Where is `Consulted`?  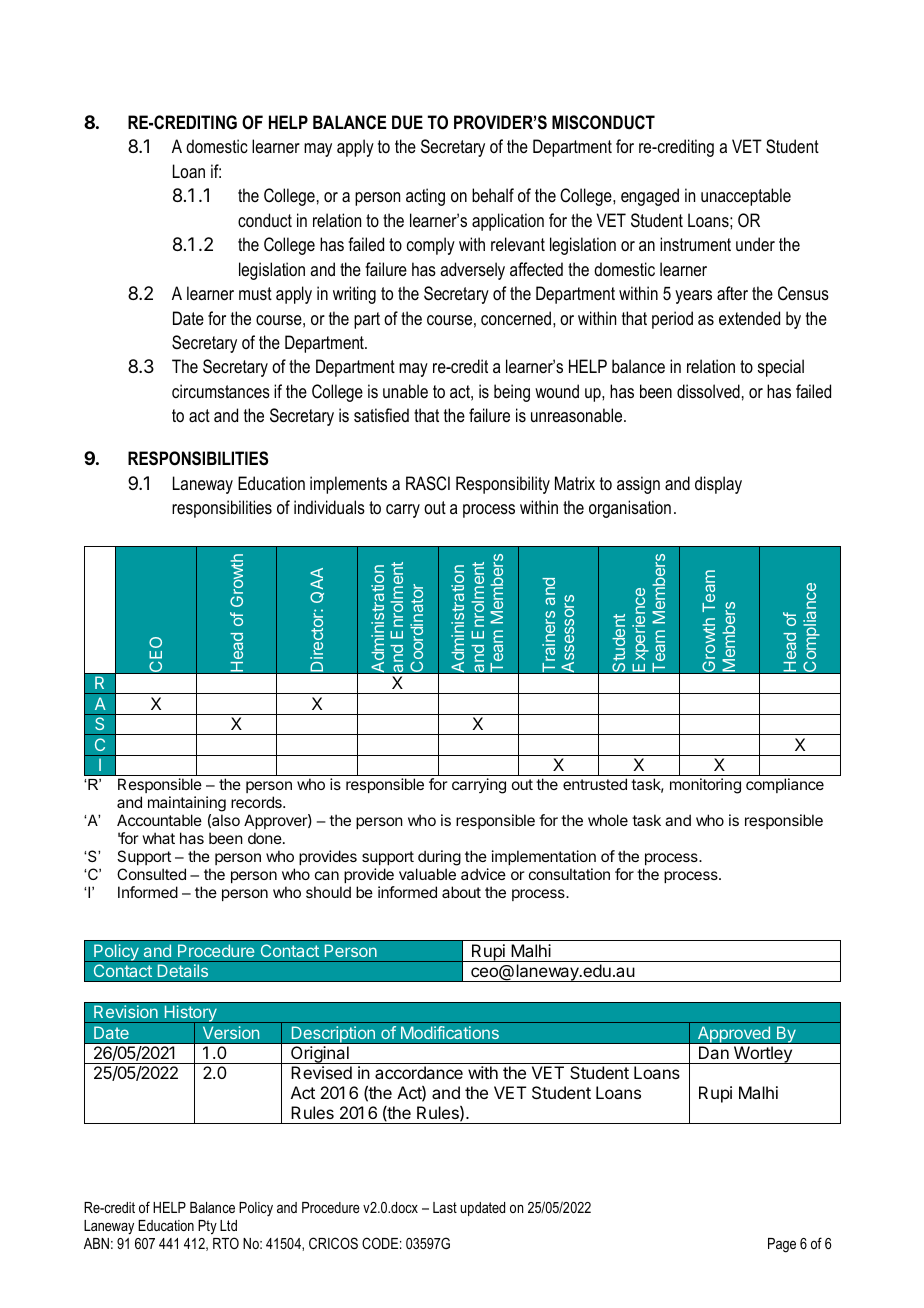 Consulted is located at coordinates (151, 874).
